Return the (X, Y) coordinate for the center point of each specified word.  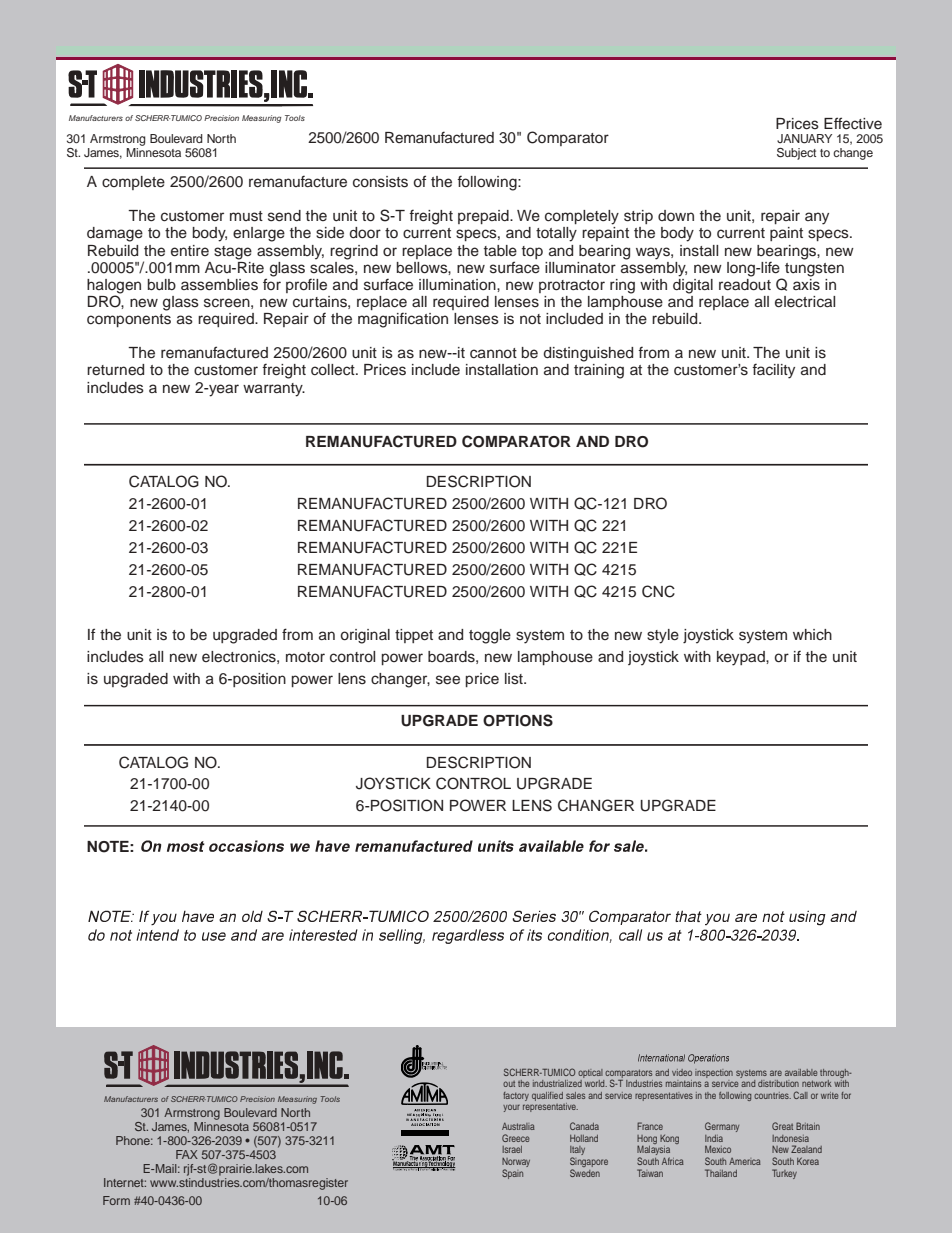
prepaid (484, 217)
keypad (742, 658)
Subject (796, 154)
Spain (512, 1174)
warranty (274, 390)
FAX (187, 1154)
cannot (493, 353)
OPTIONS (518, 720)
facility (773, 371)
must (246, 216)
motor (305, 657)
